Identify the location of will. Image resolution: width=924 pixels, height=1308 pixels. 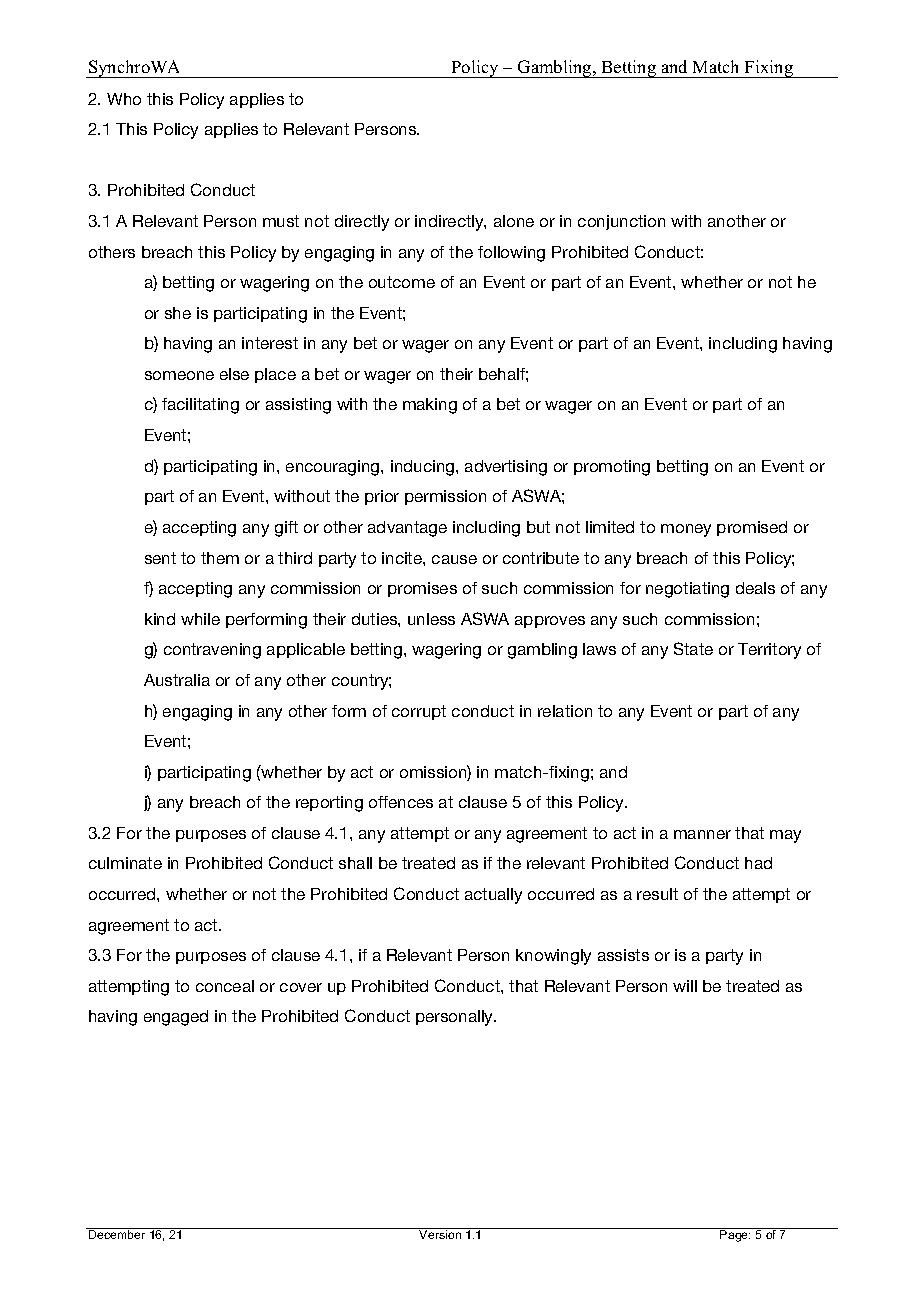
(685, 986).
